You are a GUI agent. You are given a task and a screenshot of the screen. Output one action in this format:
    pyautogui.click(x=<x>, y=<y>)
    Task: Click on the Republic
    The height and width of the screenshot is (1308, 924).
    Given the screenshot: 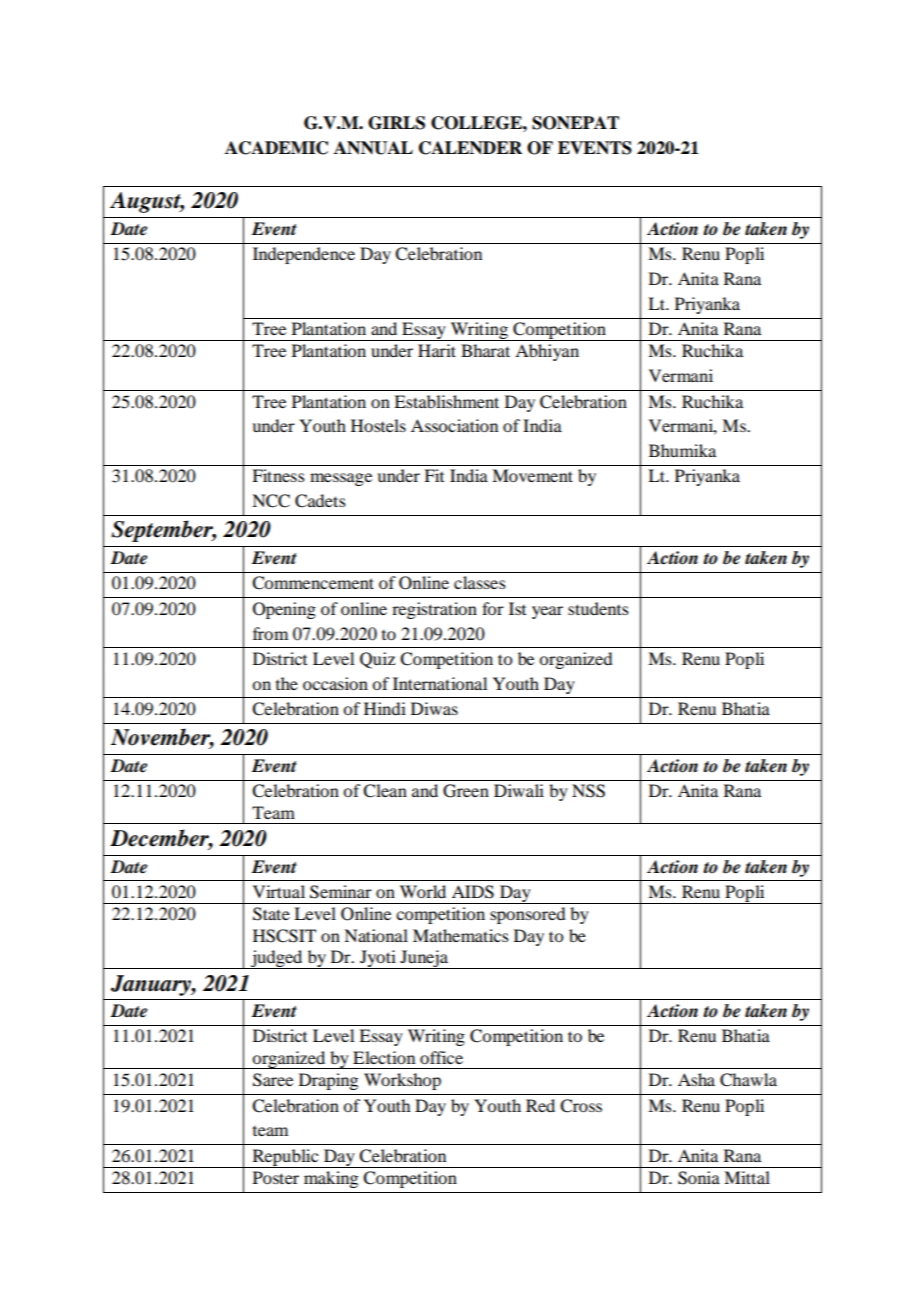 What is the action you would take?
    pyautogui.click(x=285, y=1158)
